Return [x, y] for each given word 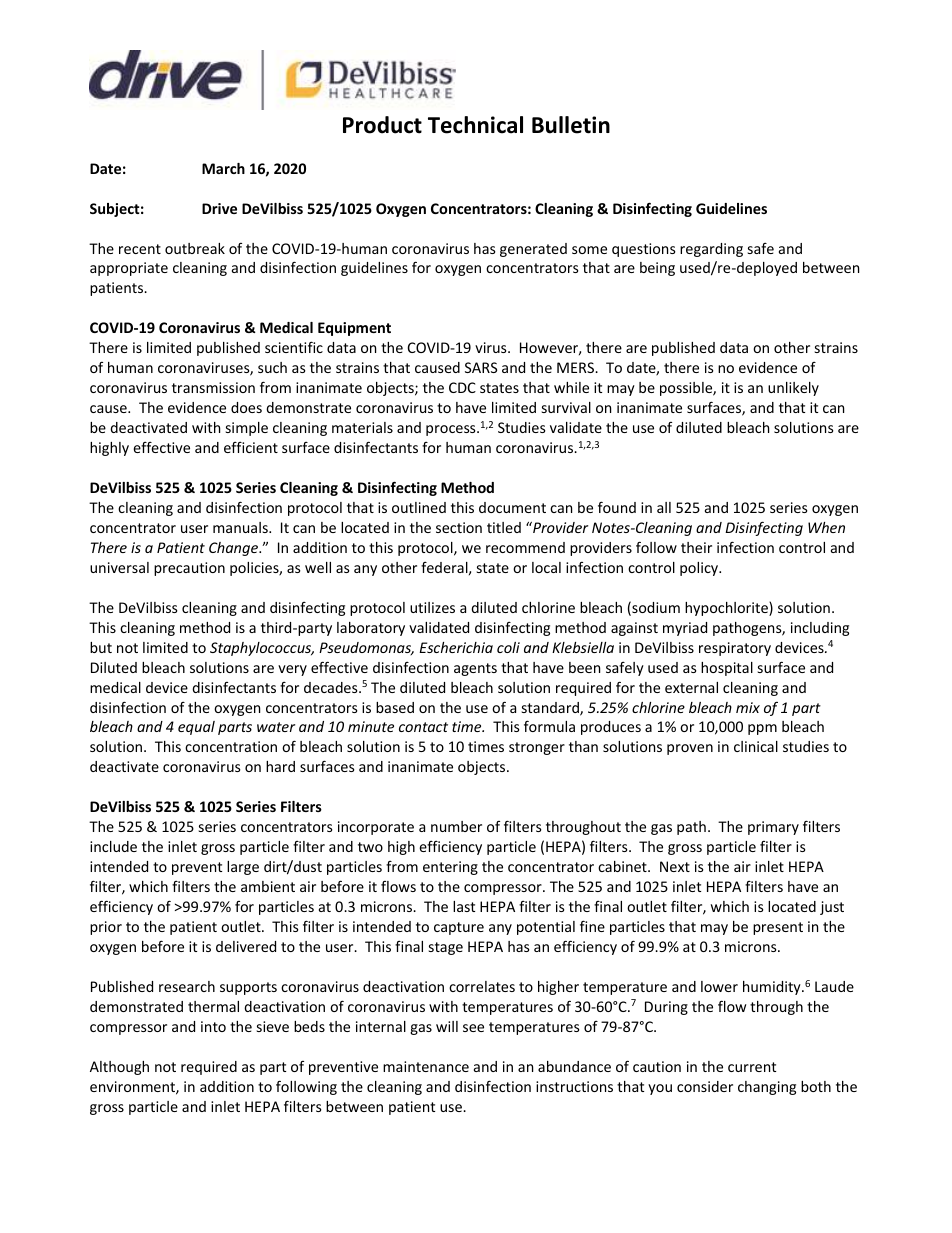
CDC [462, 387]
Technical [475, 125]
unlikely [793, 389]
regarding [711, 250]
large [243, 868]
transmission [213, 387]
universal [119, 567]
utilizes [432, 607]
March [223, 168]
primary [773, 828]
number [456, 826]
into [213, 1026]
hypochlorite [727, 609]
